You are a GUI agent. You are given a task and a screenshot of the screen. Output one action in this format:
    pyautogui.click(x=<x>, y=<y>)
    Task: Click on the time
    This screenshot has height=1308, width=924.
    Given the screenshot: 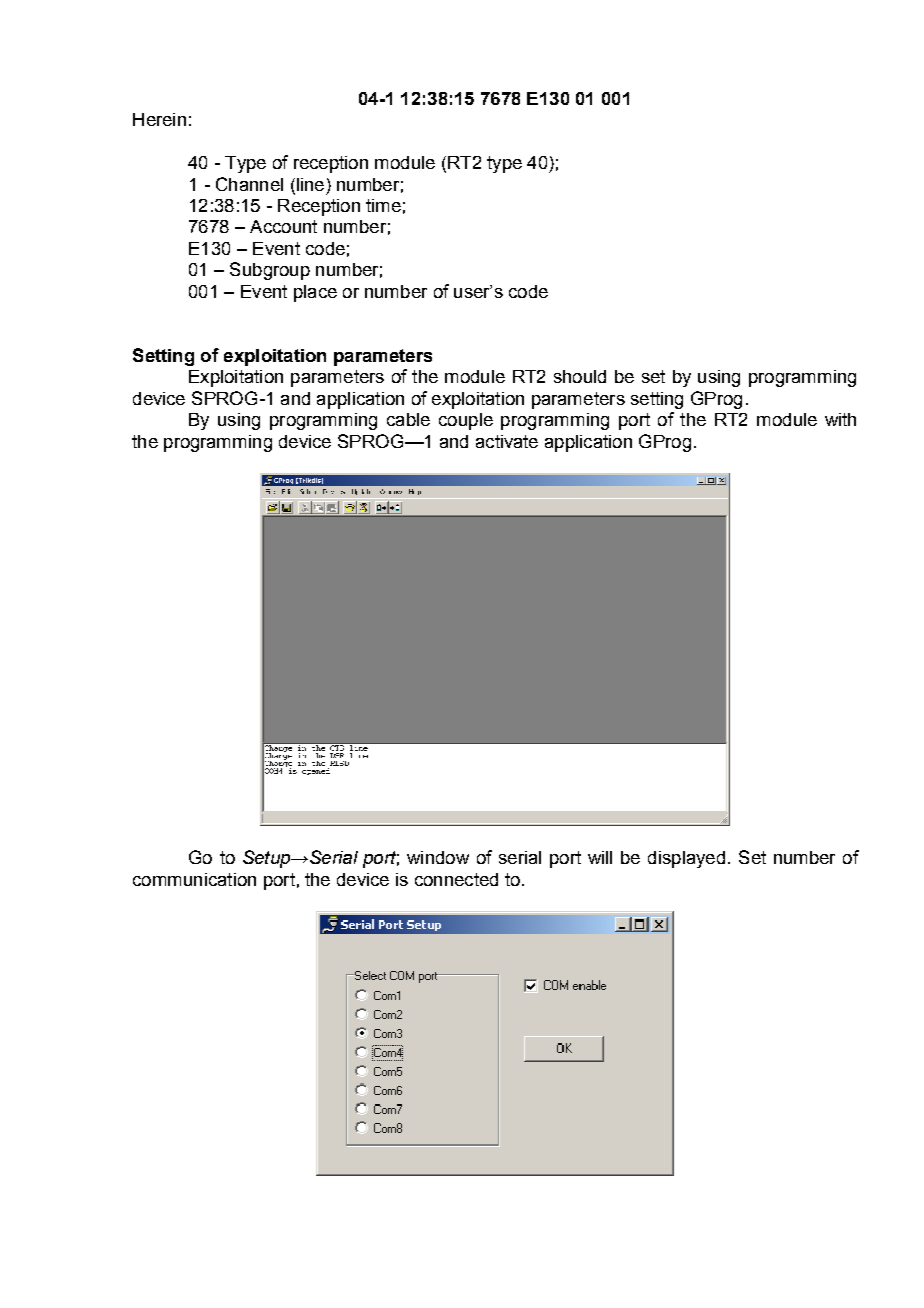 What is the action you would take?
    pyautogui.click(x=383, y=205)
